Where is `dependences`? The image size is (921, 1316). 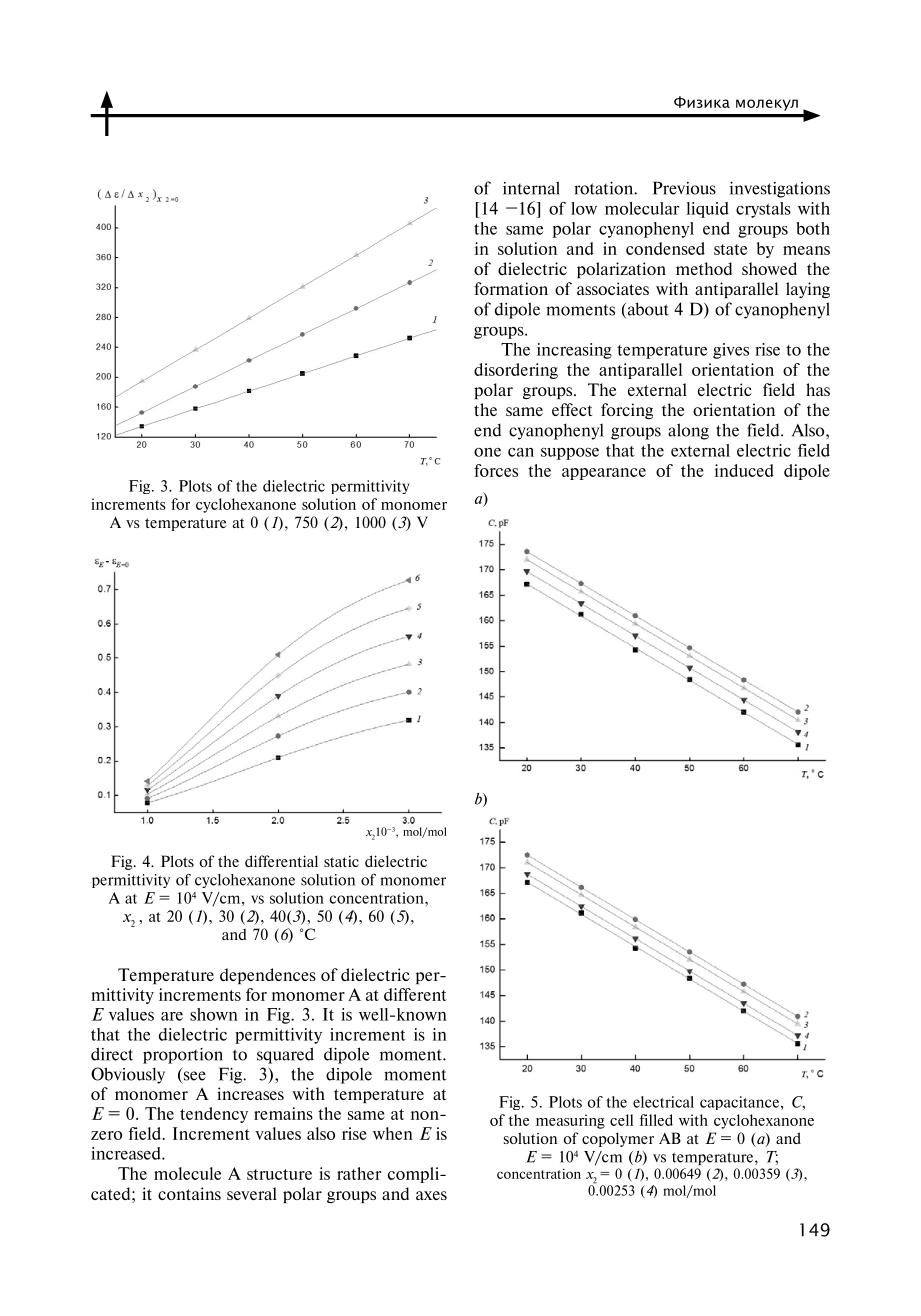
dependences is located at coordinates (268, 976).
